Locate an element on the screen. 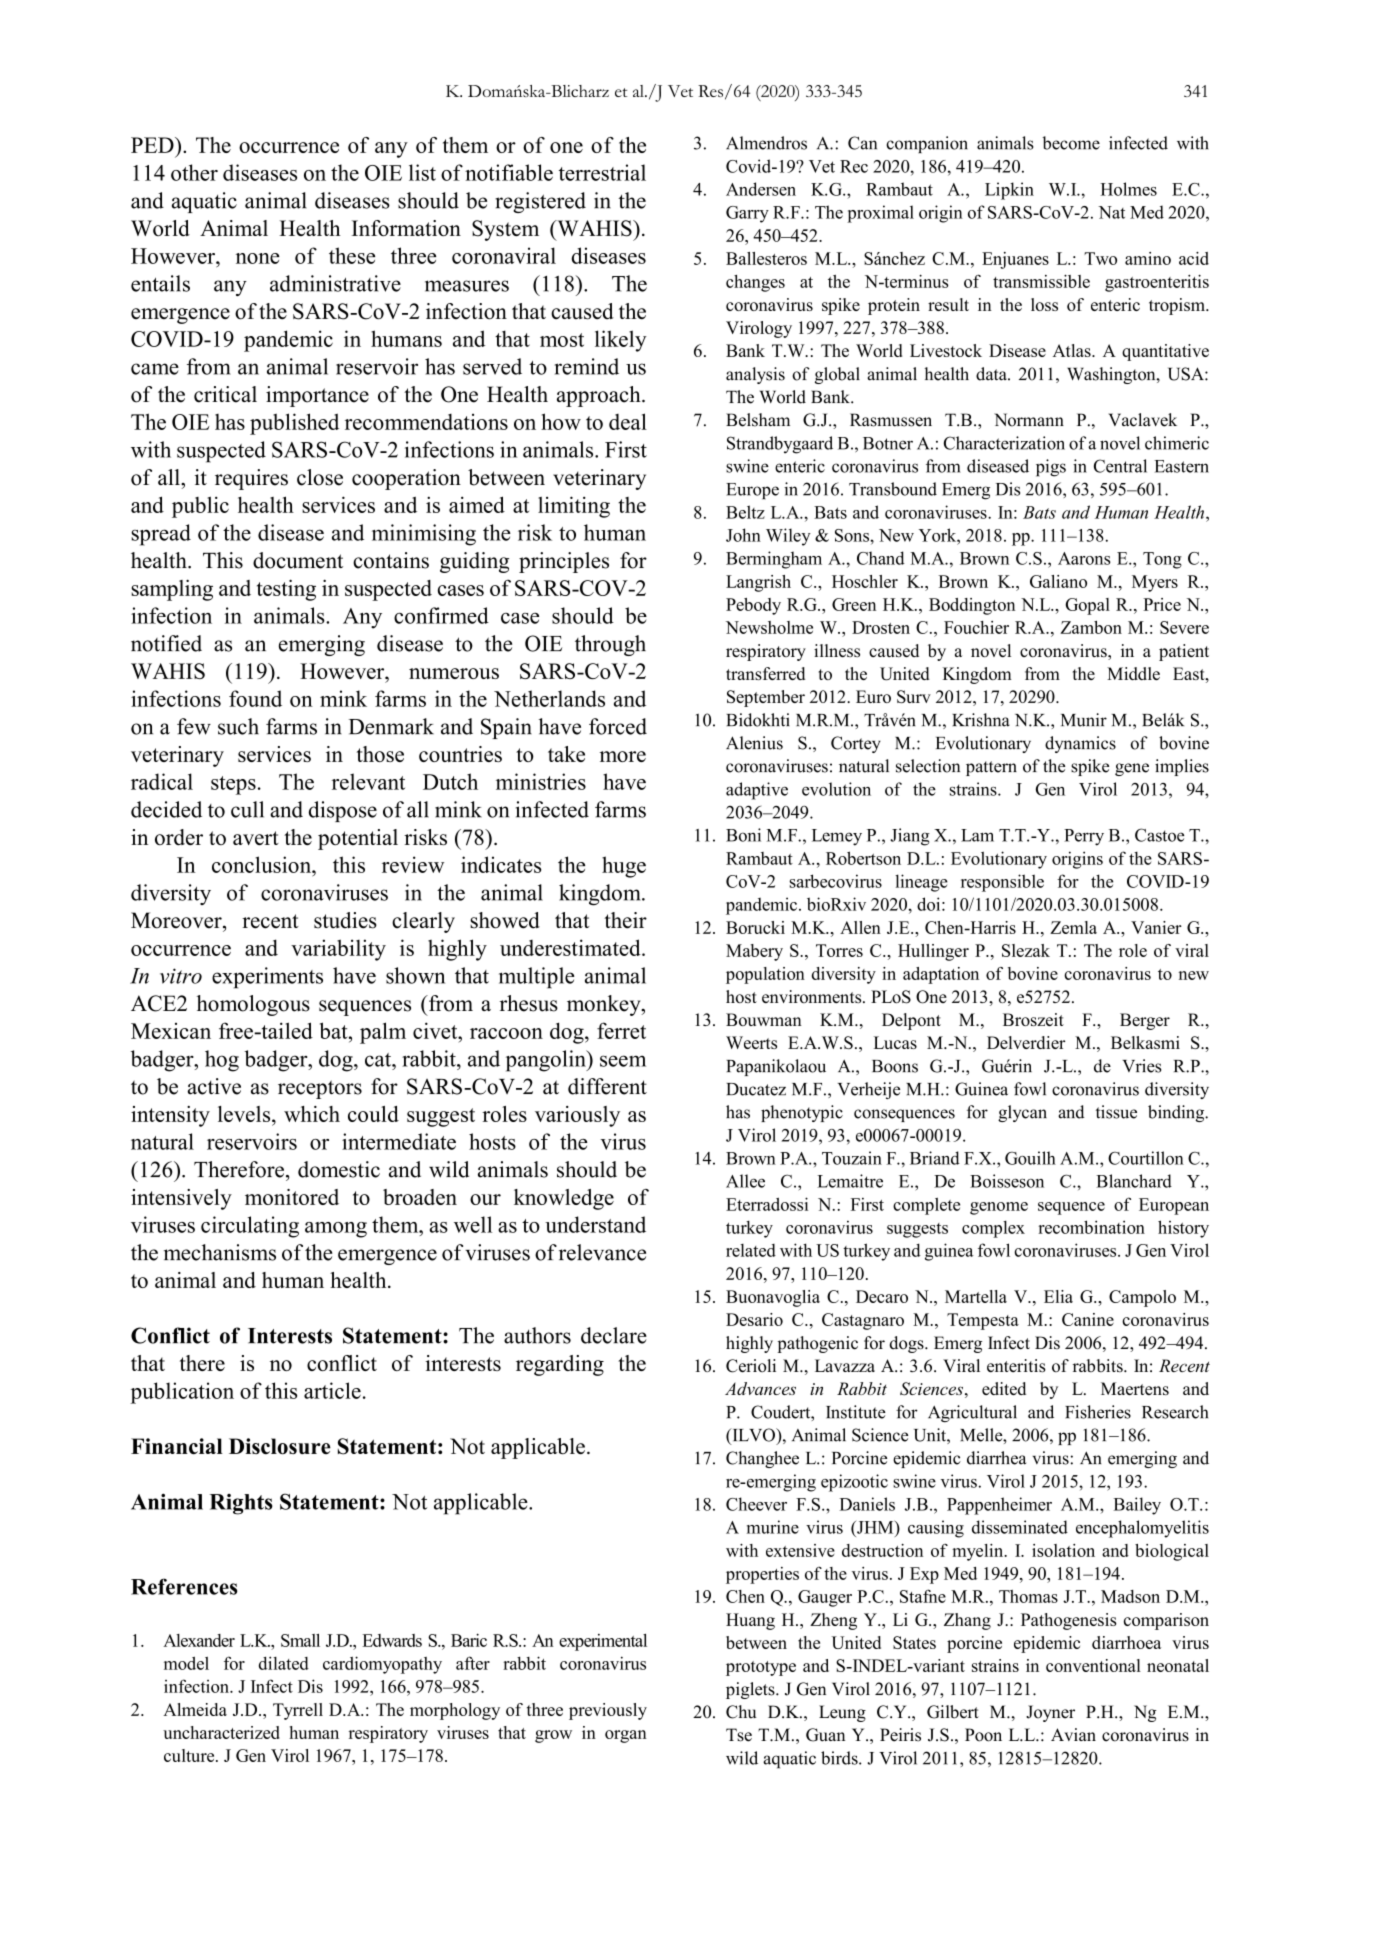 The image size is (1373, 1942). organ is located at coordinates (626, 1736).
